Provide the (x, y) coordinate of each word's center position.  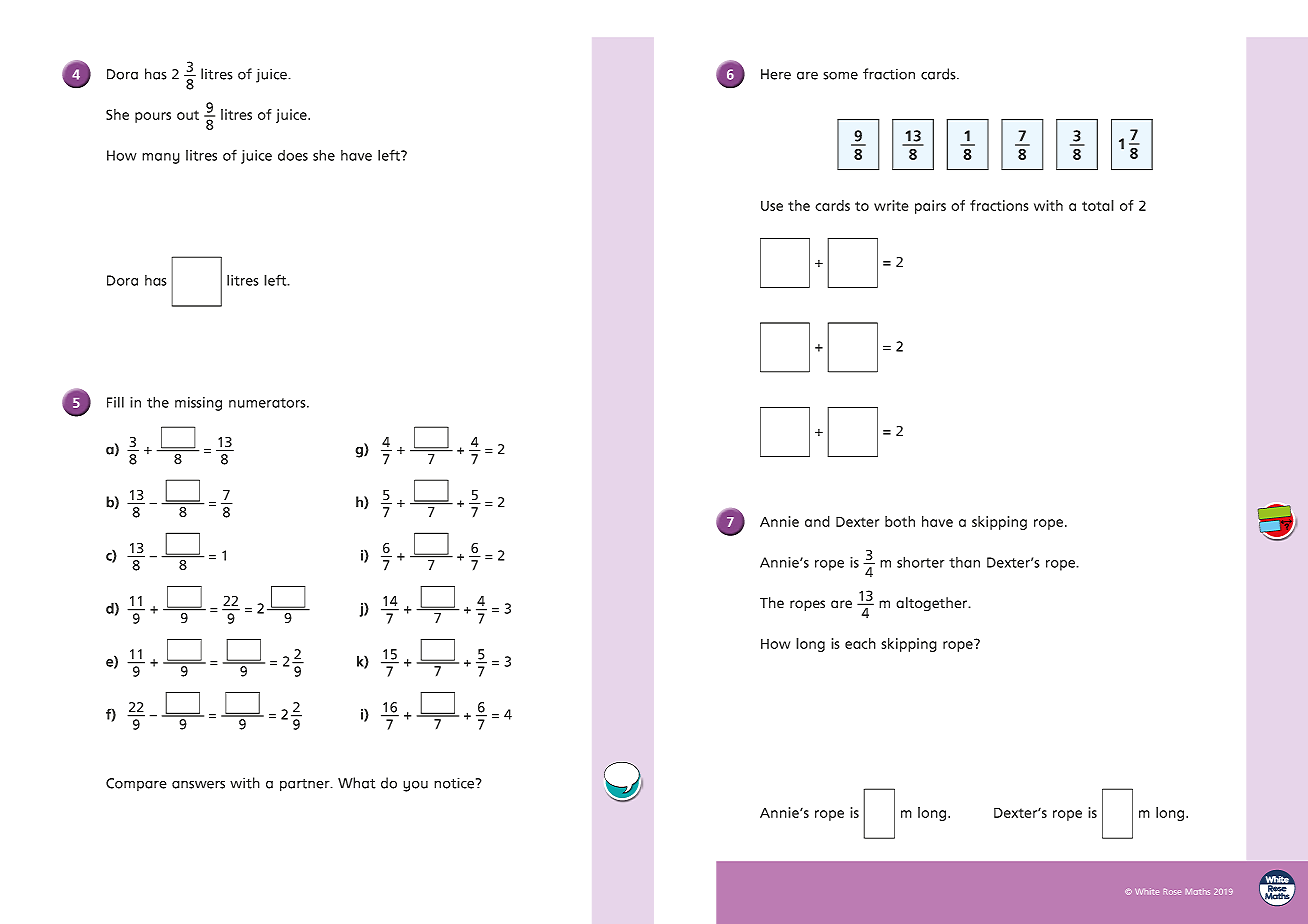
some (840, 75)
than (964, 562)
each (860, 643)
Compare (136, 784)
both (900, 521)
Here (776, 74)
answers (198, 784)
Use (772, 205)
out (188, 115)
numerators (268, 403)
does (293, 155)
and (817, 521)
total (1098, 205)
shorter (920, 562)
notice (455, 783)
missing (198, 404)
